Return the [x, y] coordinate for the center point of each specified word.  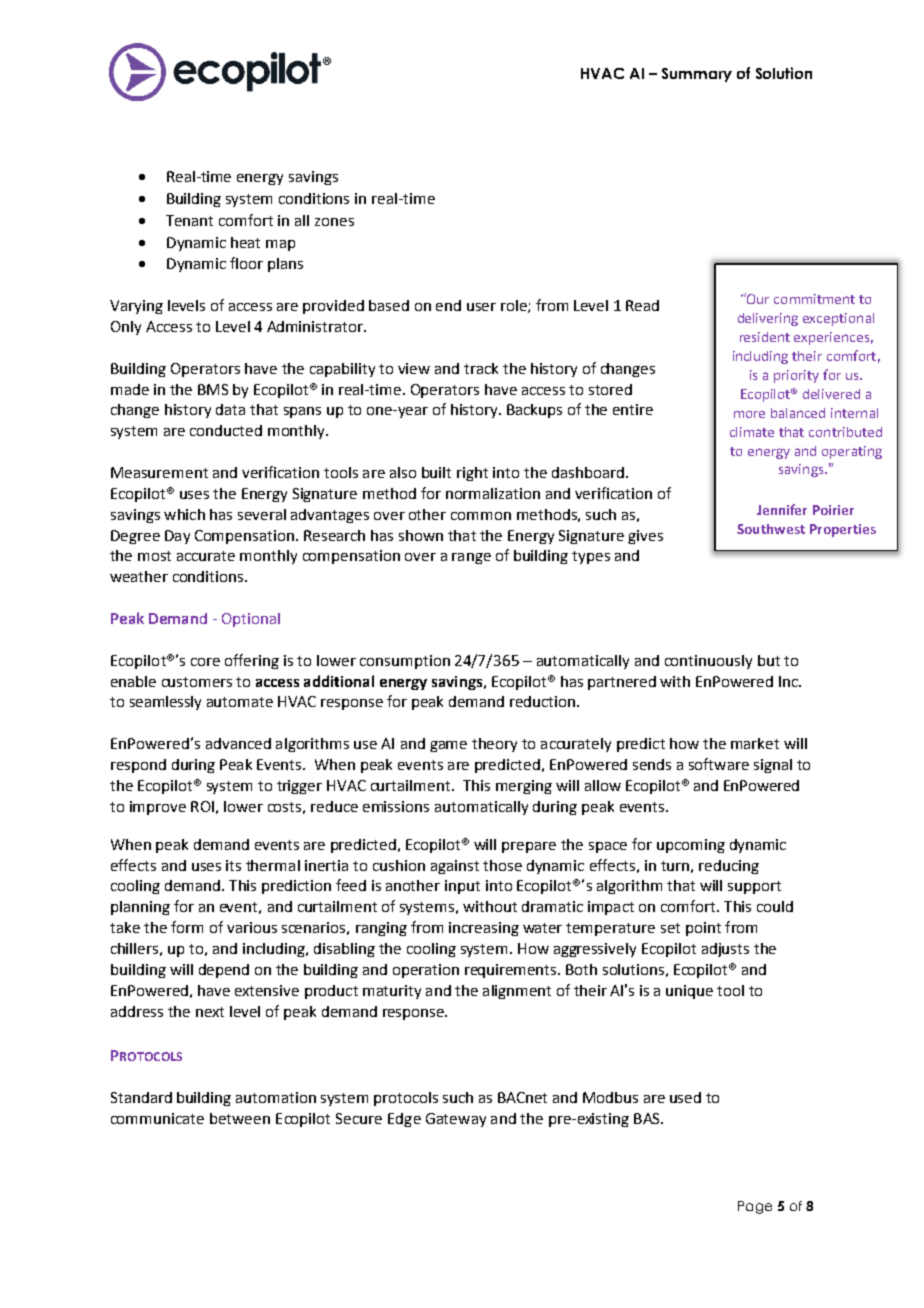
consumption [405, 662]
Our [757, 298]
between [240, 1118]
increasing [484, 929]
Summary [697, 75]
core [205, 662]
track [481, 368]
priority [796, 376]
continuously [708, 662]
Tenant [189, 220]
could [775, 906]
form [187, 927]
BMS [213, 389]
